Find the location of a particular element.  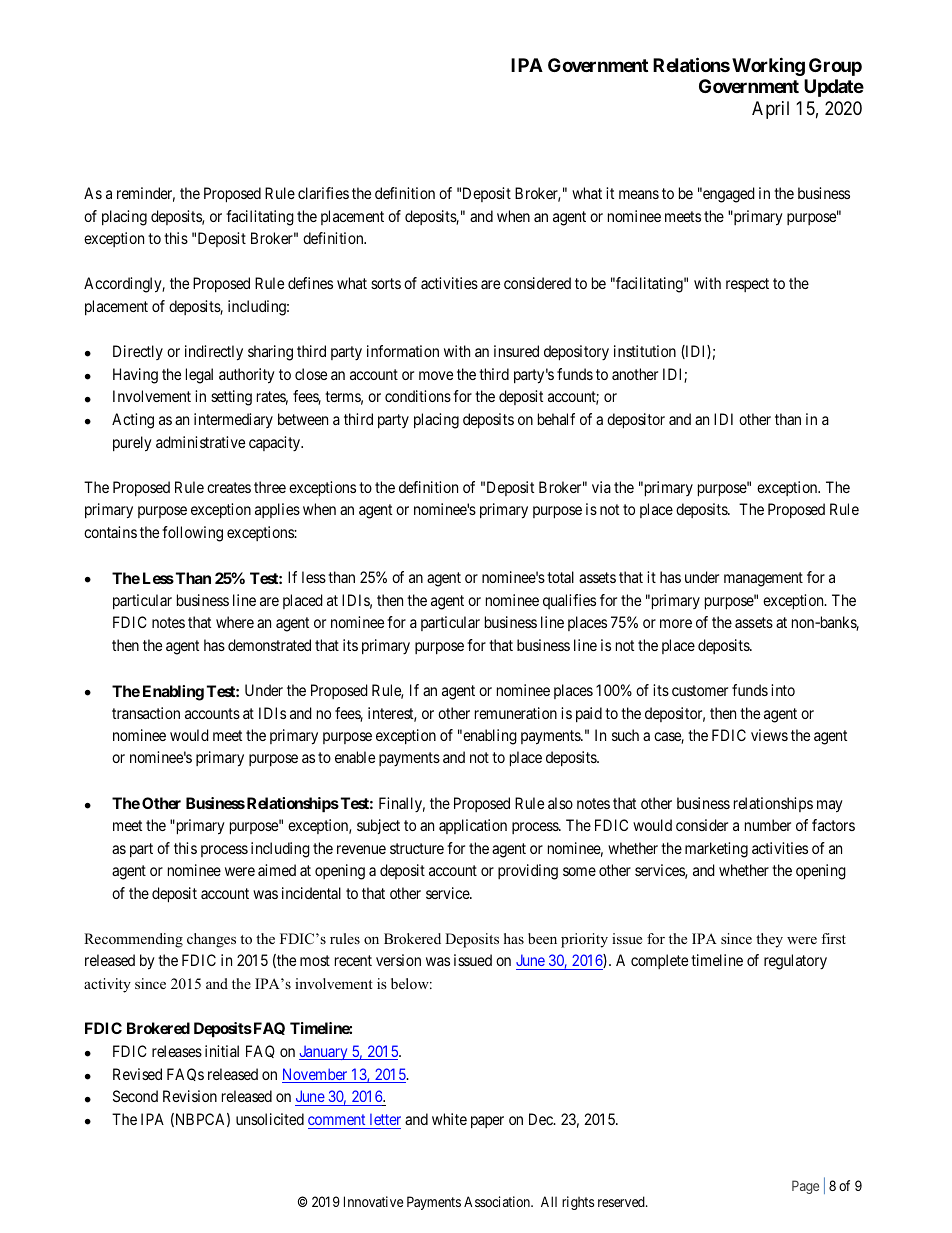

clarifies is located at coordinates (323, 193).
